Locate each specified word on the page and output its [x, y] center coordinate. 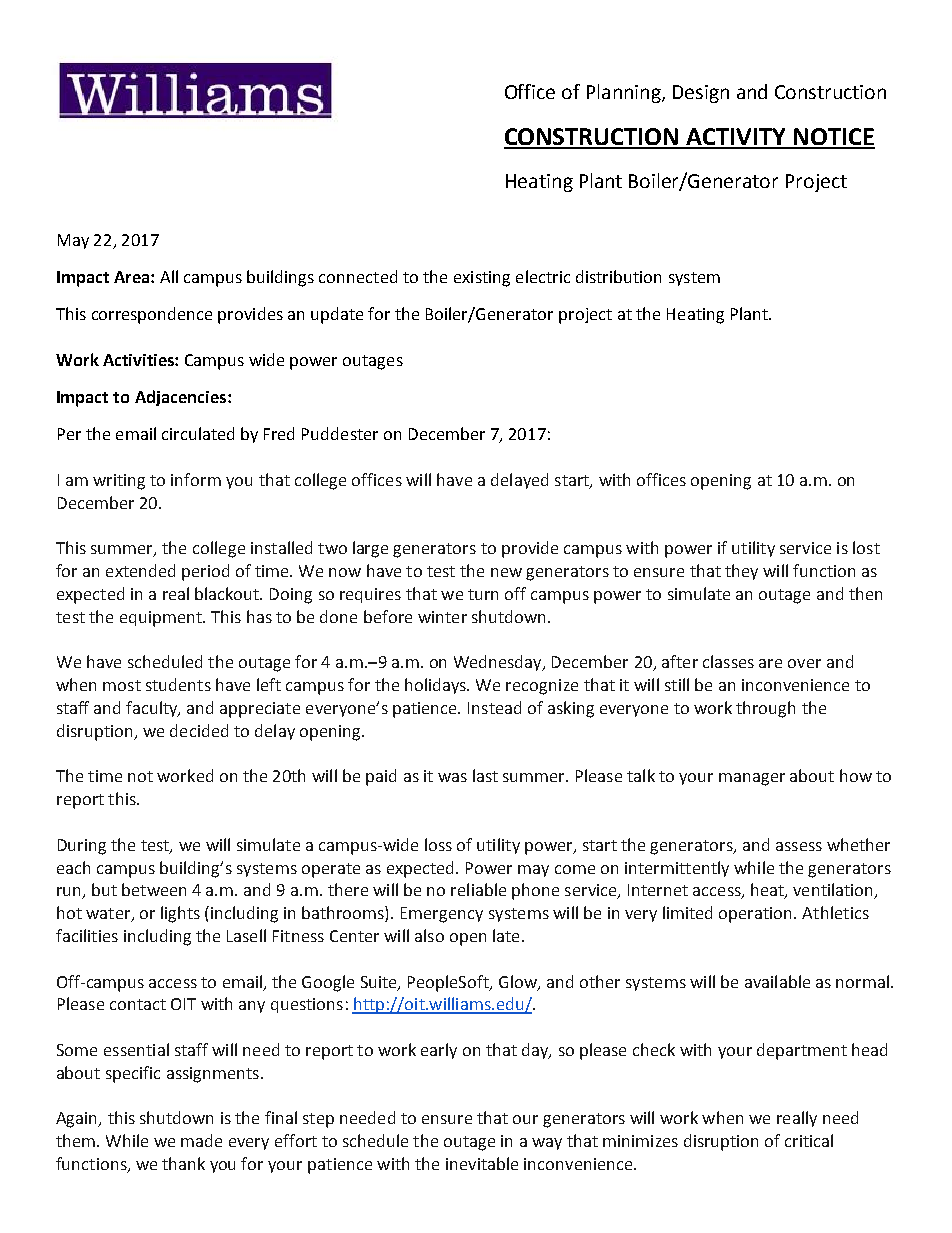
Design [701, 94]
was [452, 777]
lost [866, 547]
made [201, 1140]
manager [752, 779]
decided [199, 730]
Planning [625, 93]
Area [133, 277]
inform [196, 479]
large [370, 549]
